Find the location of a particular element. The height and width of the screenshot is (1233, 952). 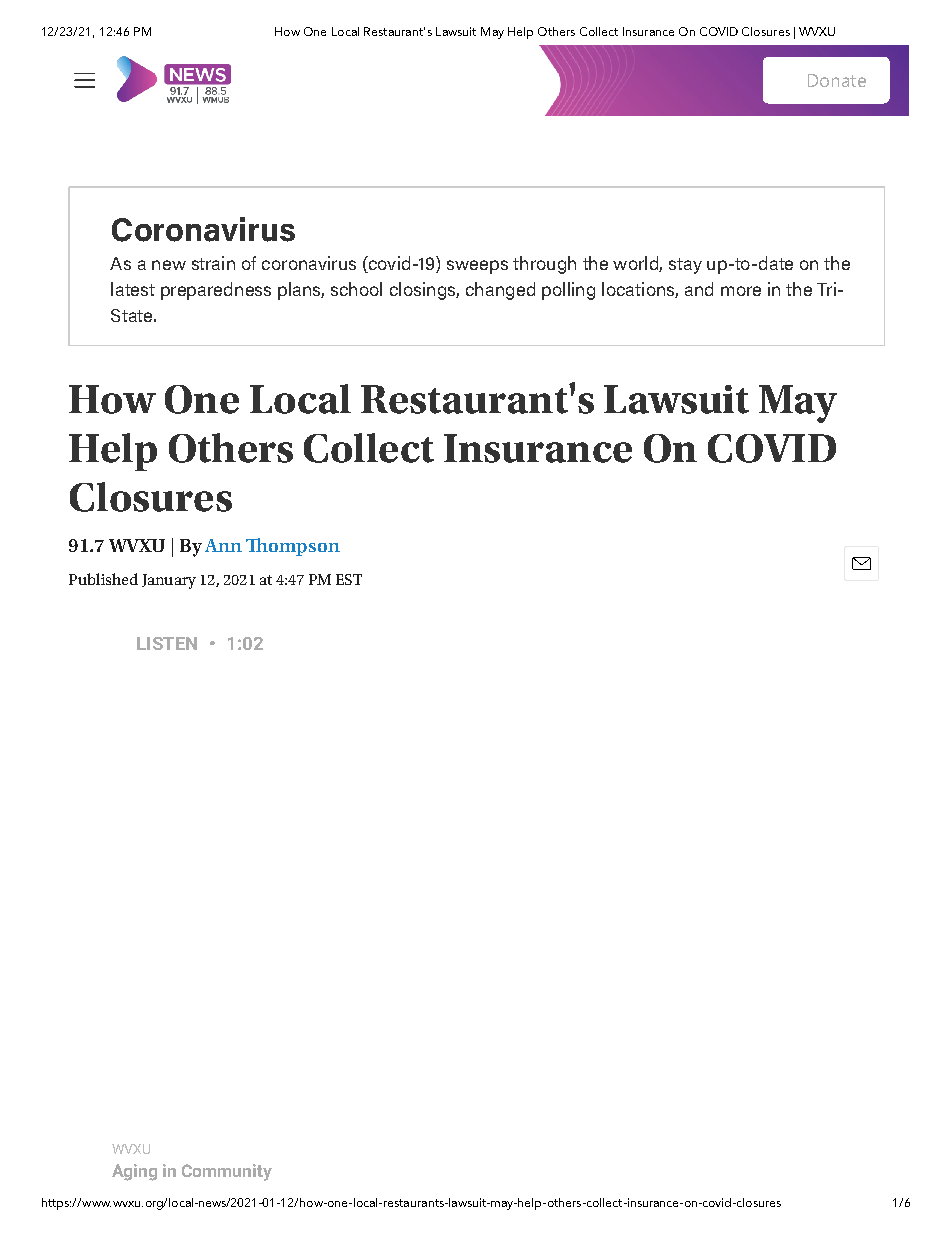

January is located at coordinates (169, 581).
